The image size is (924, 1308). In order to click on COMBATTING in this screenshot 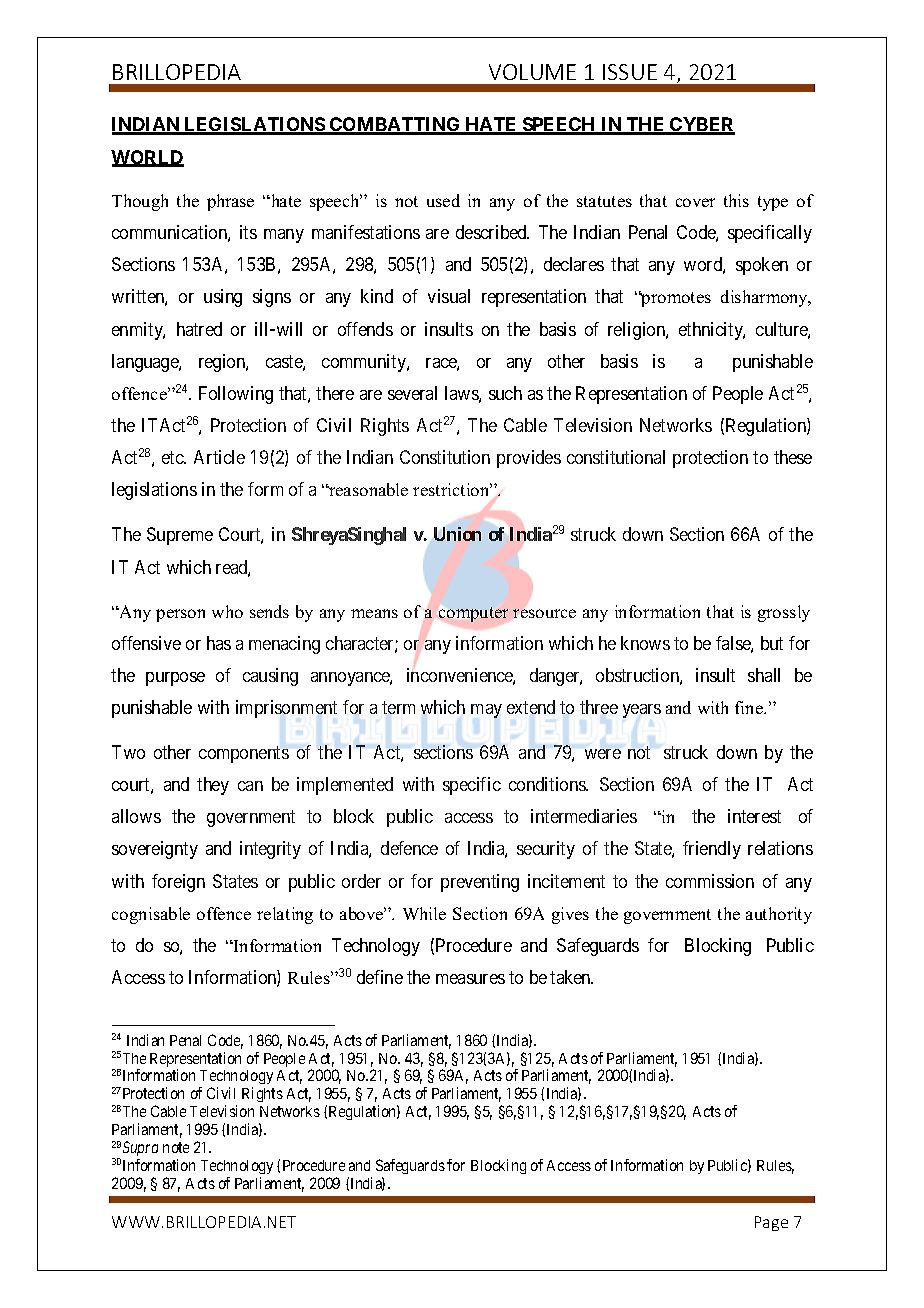, I will do `click(395, 125)`.
